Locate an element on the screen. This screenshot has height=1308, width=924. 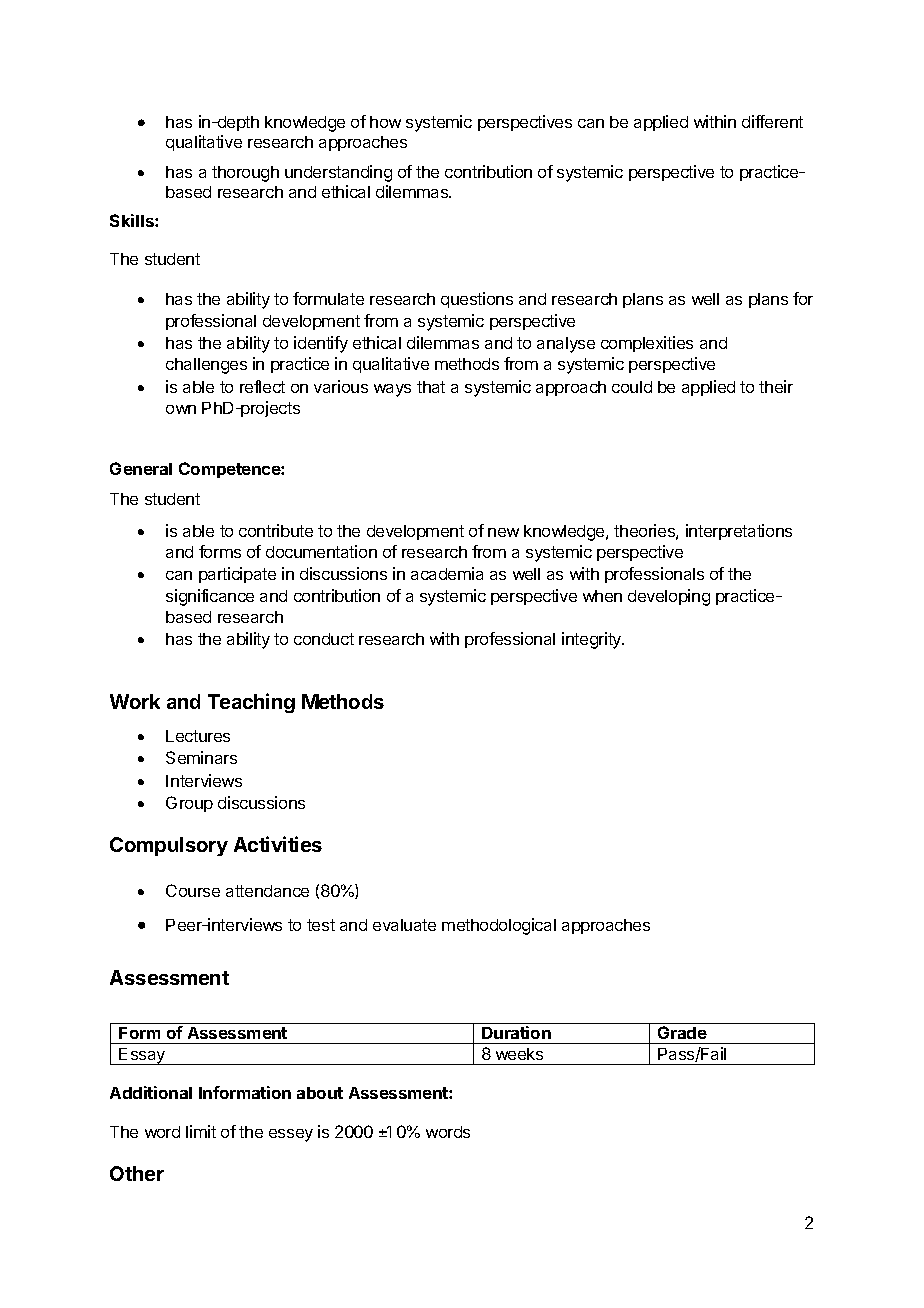
limit is located at coordinates (201, 1131).
